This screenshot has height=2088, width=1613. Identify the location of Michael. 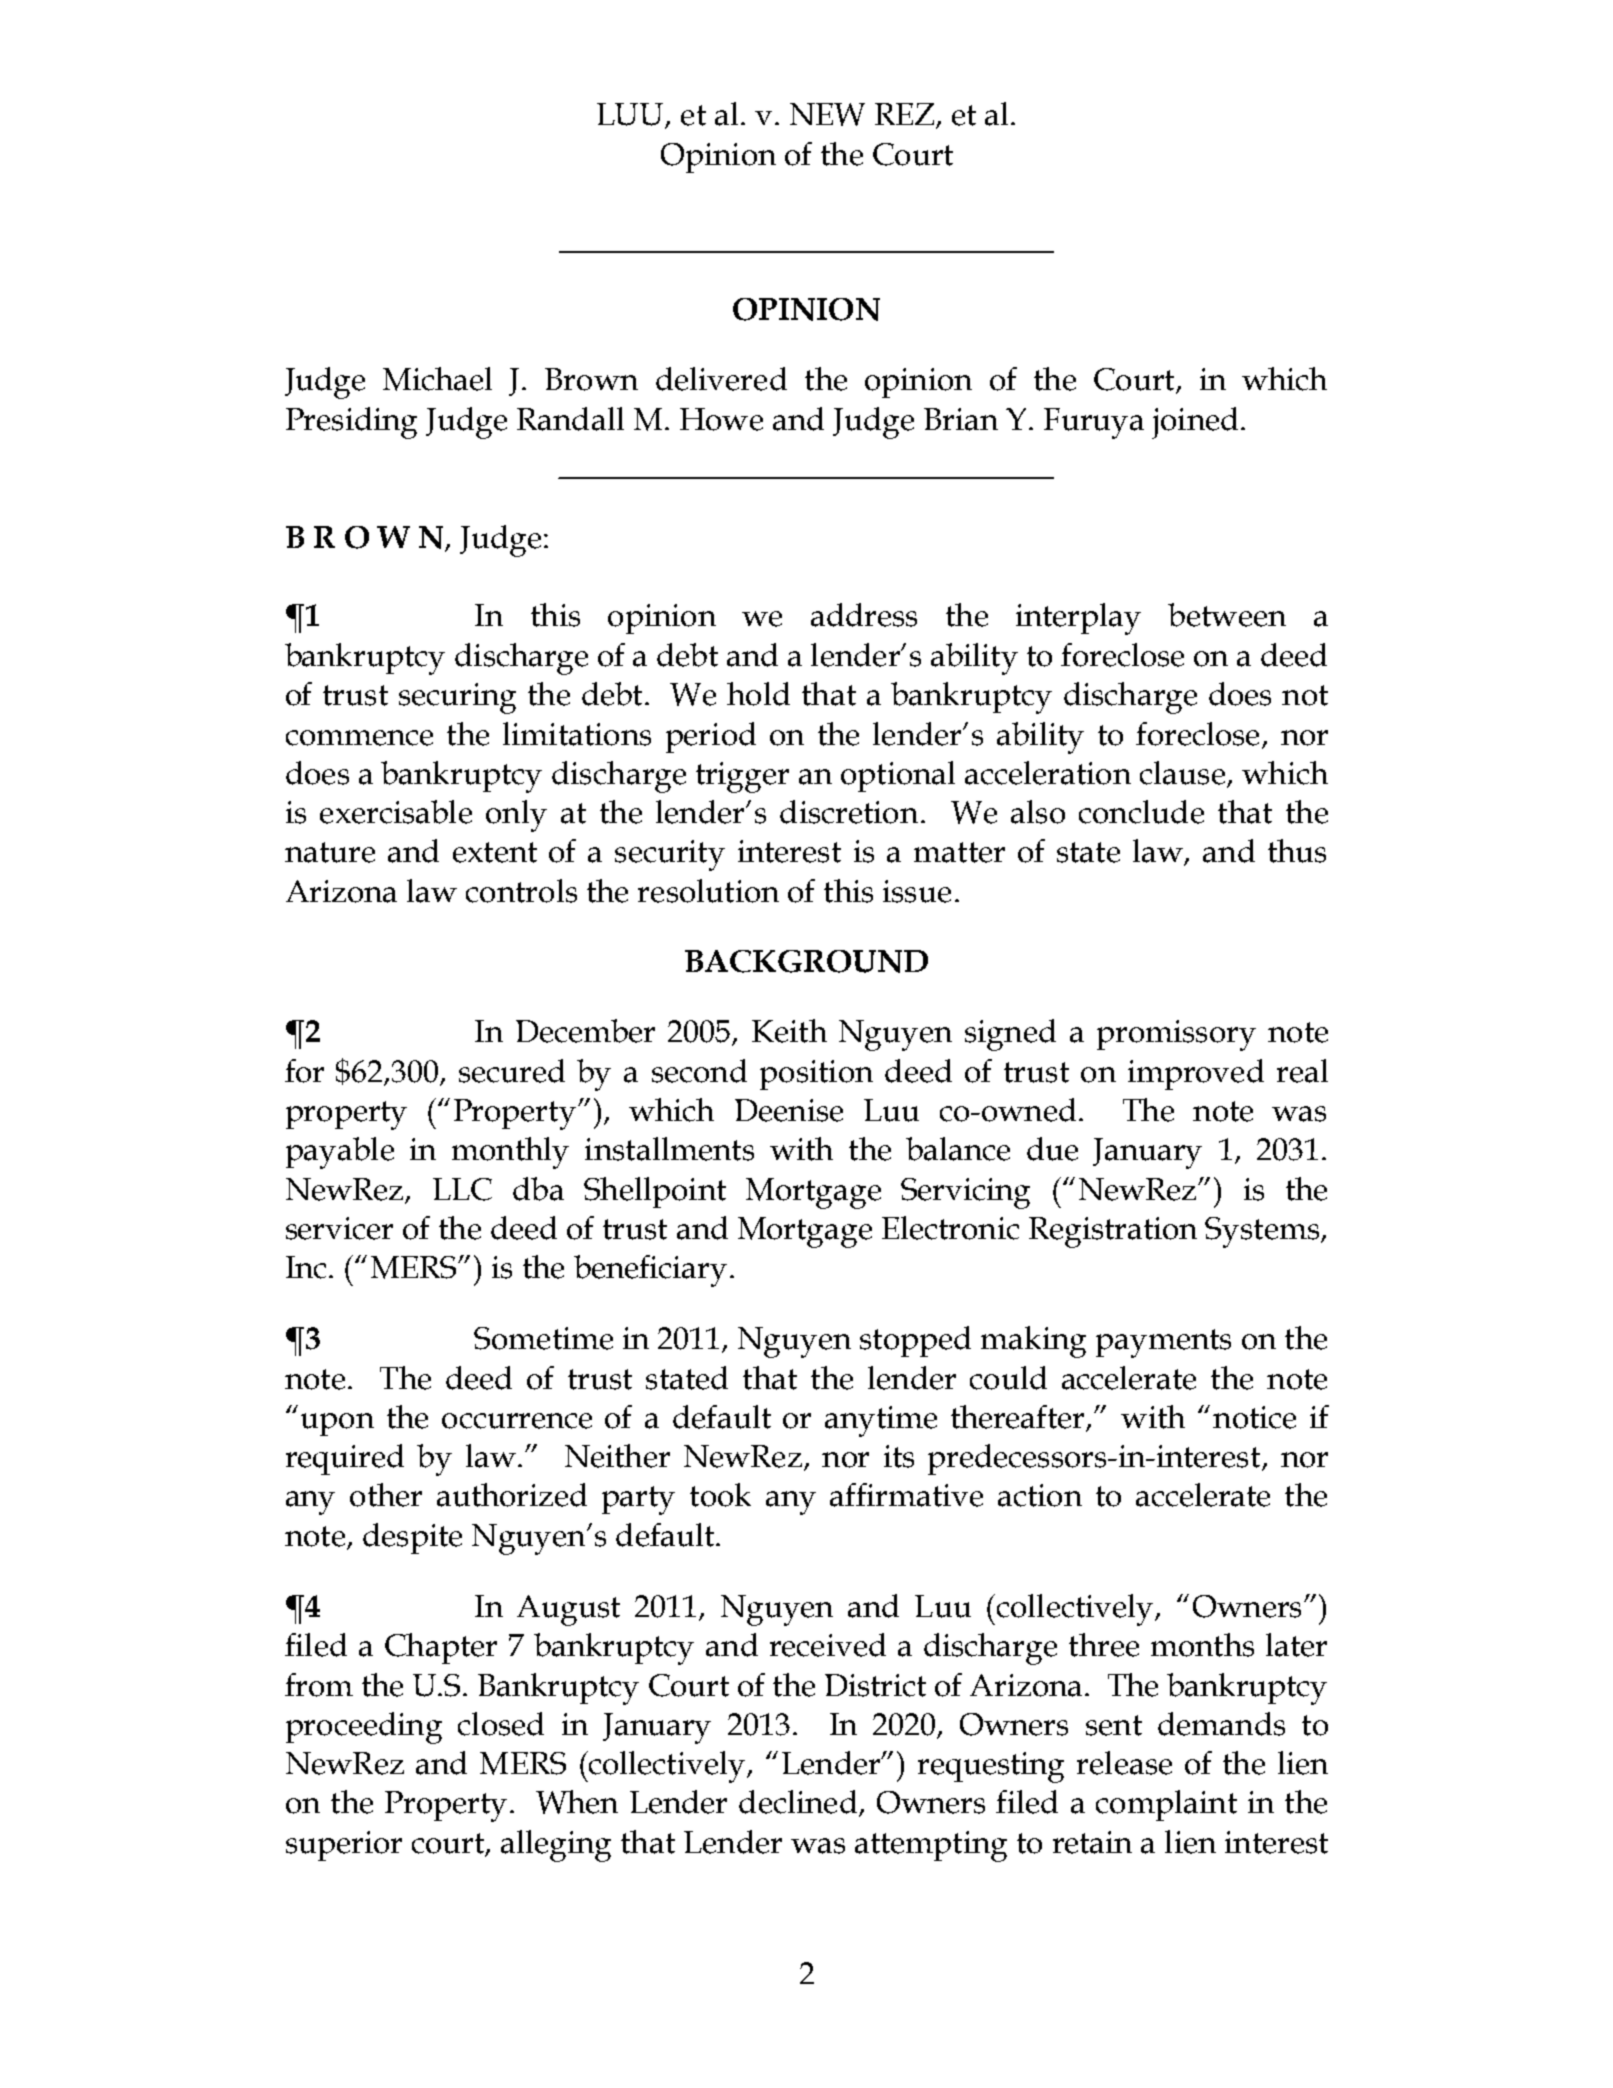
(437, 379).
